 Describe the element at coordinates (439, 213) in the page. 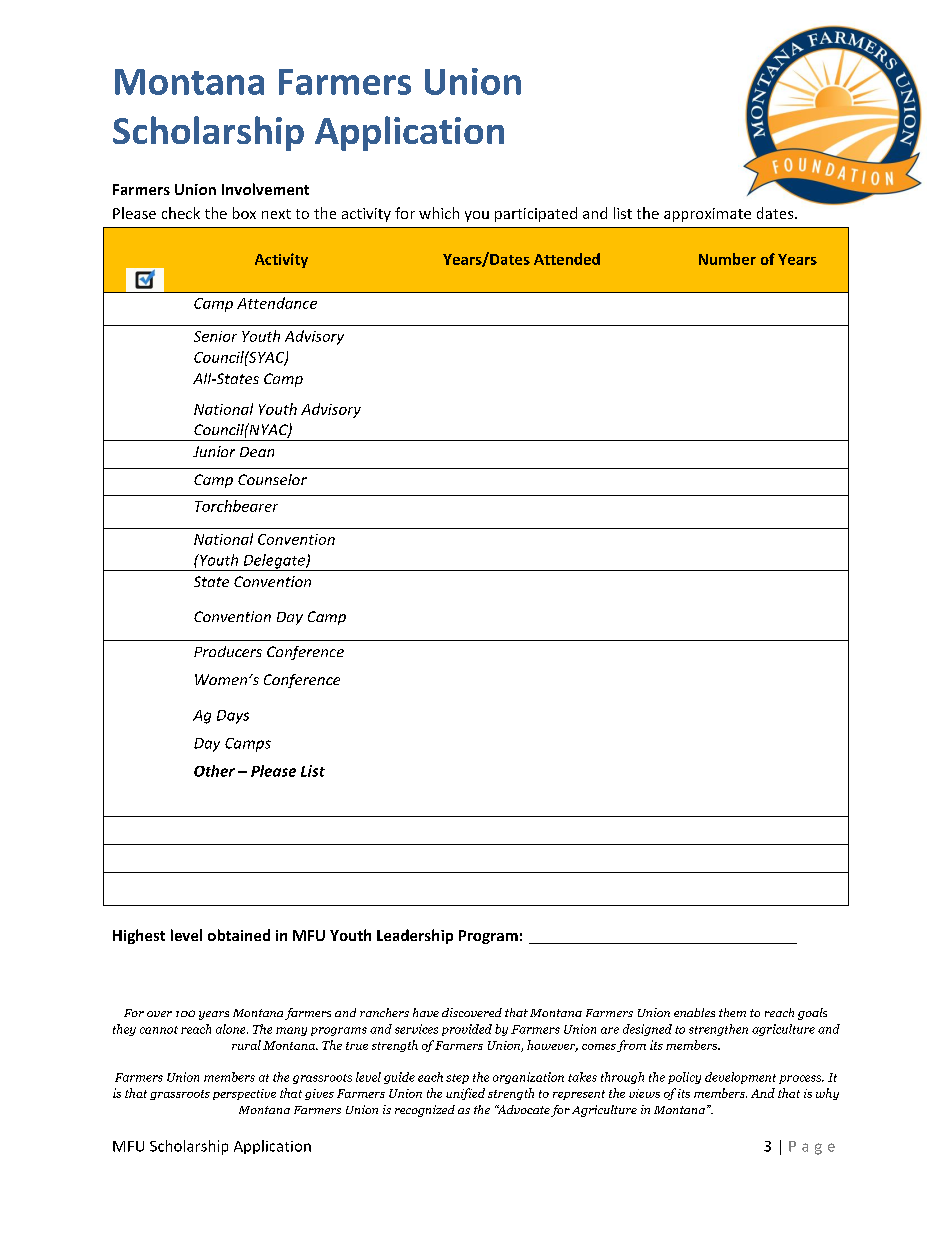

I see `which` at that location.
